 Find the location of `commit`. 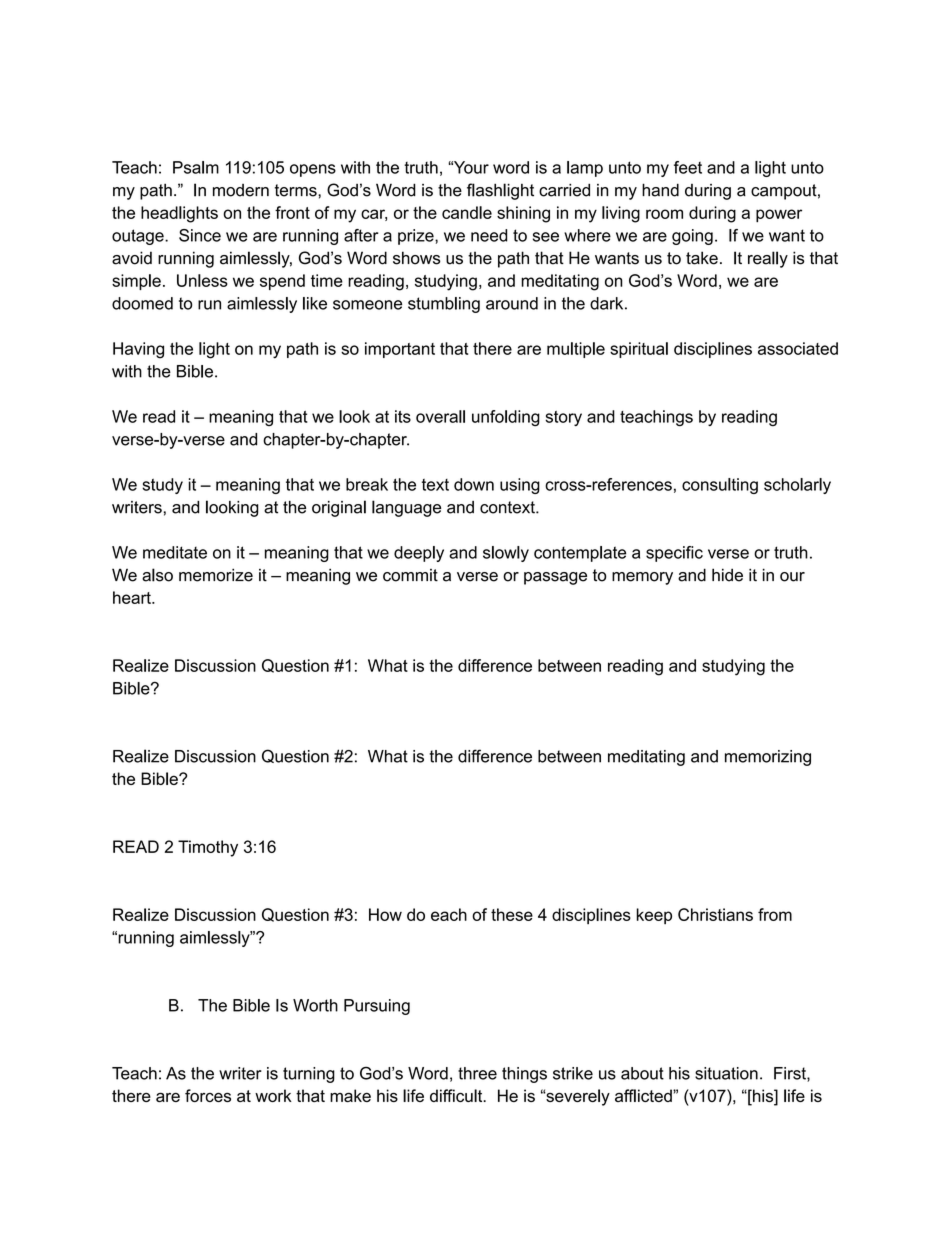

commit is located at coordinates (410, 575).
